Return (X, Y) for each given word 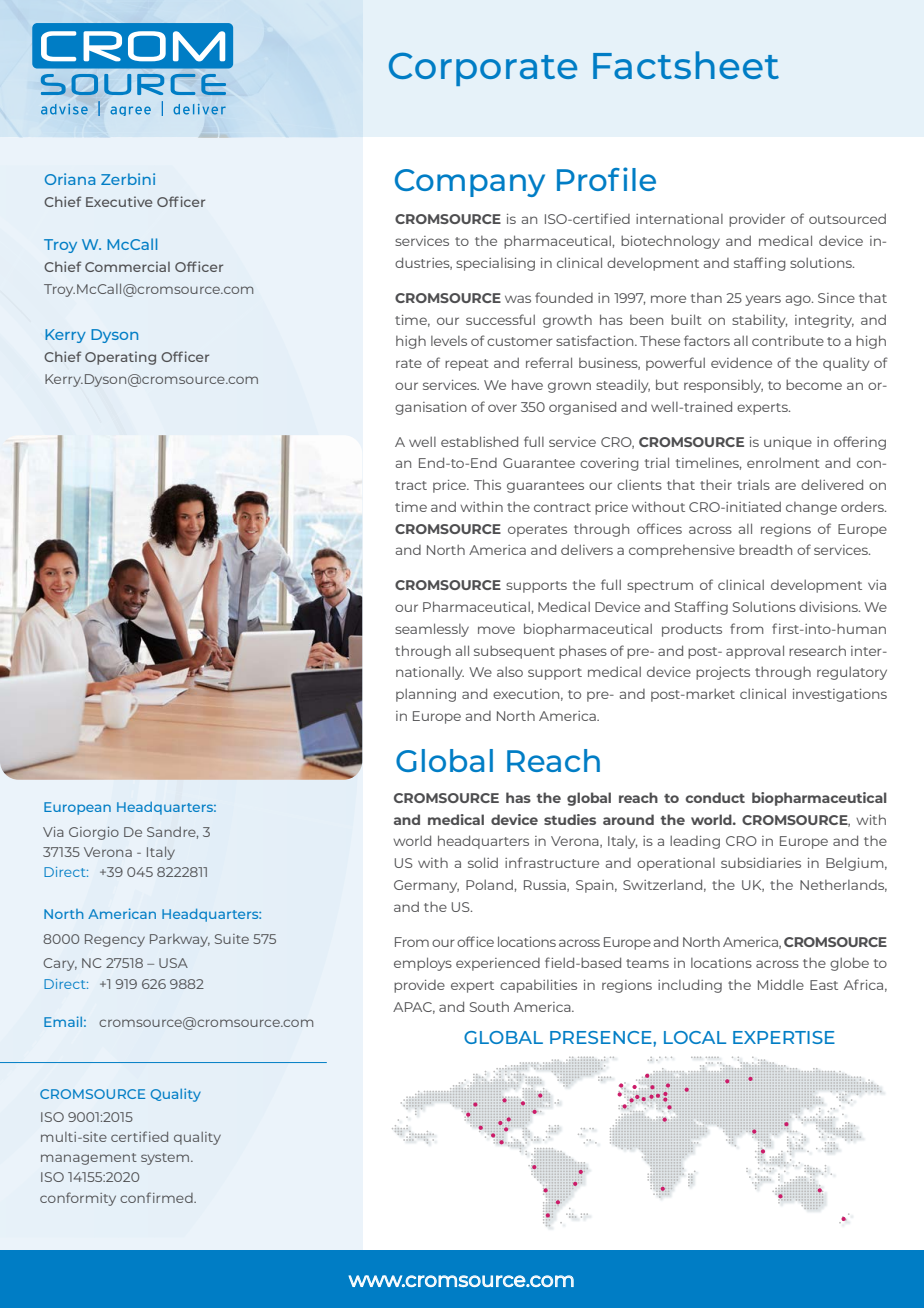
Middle (781, 984)
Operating (120, 358)
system (166, 1159)
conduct (715, 797)
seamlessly (432, 630)
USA (173, 963)
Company (470, 183)
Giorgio (94, 833)
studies (570, 819)
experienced (498, 964)
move (496, 630)
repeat (467, 365)
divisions (829, 606)
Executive (119, 201)
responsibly (723, 386)
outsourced (847, 218)
